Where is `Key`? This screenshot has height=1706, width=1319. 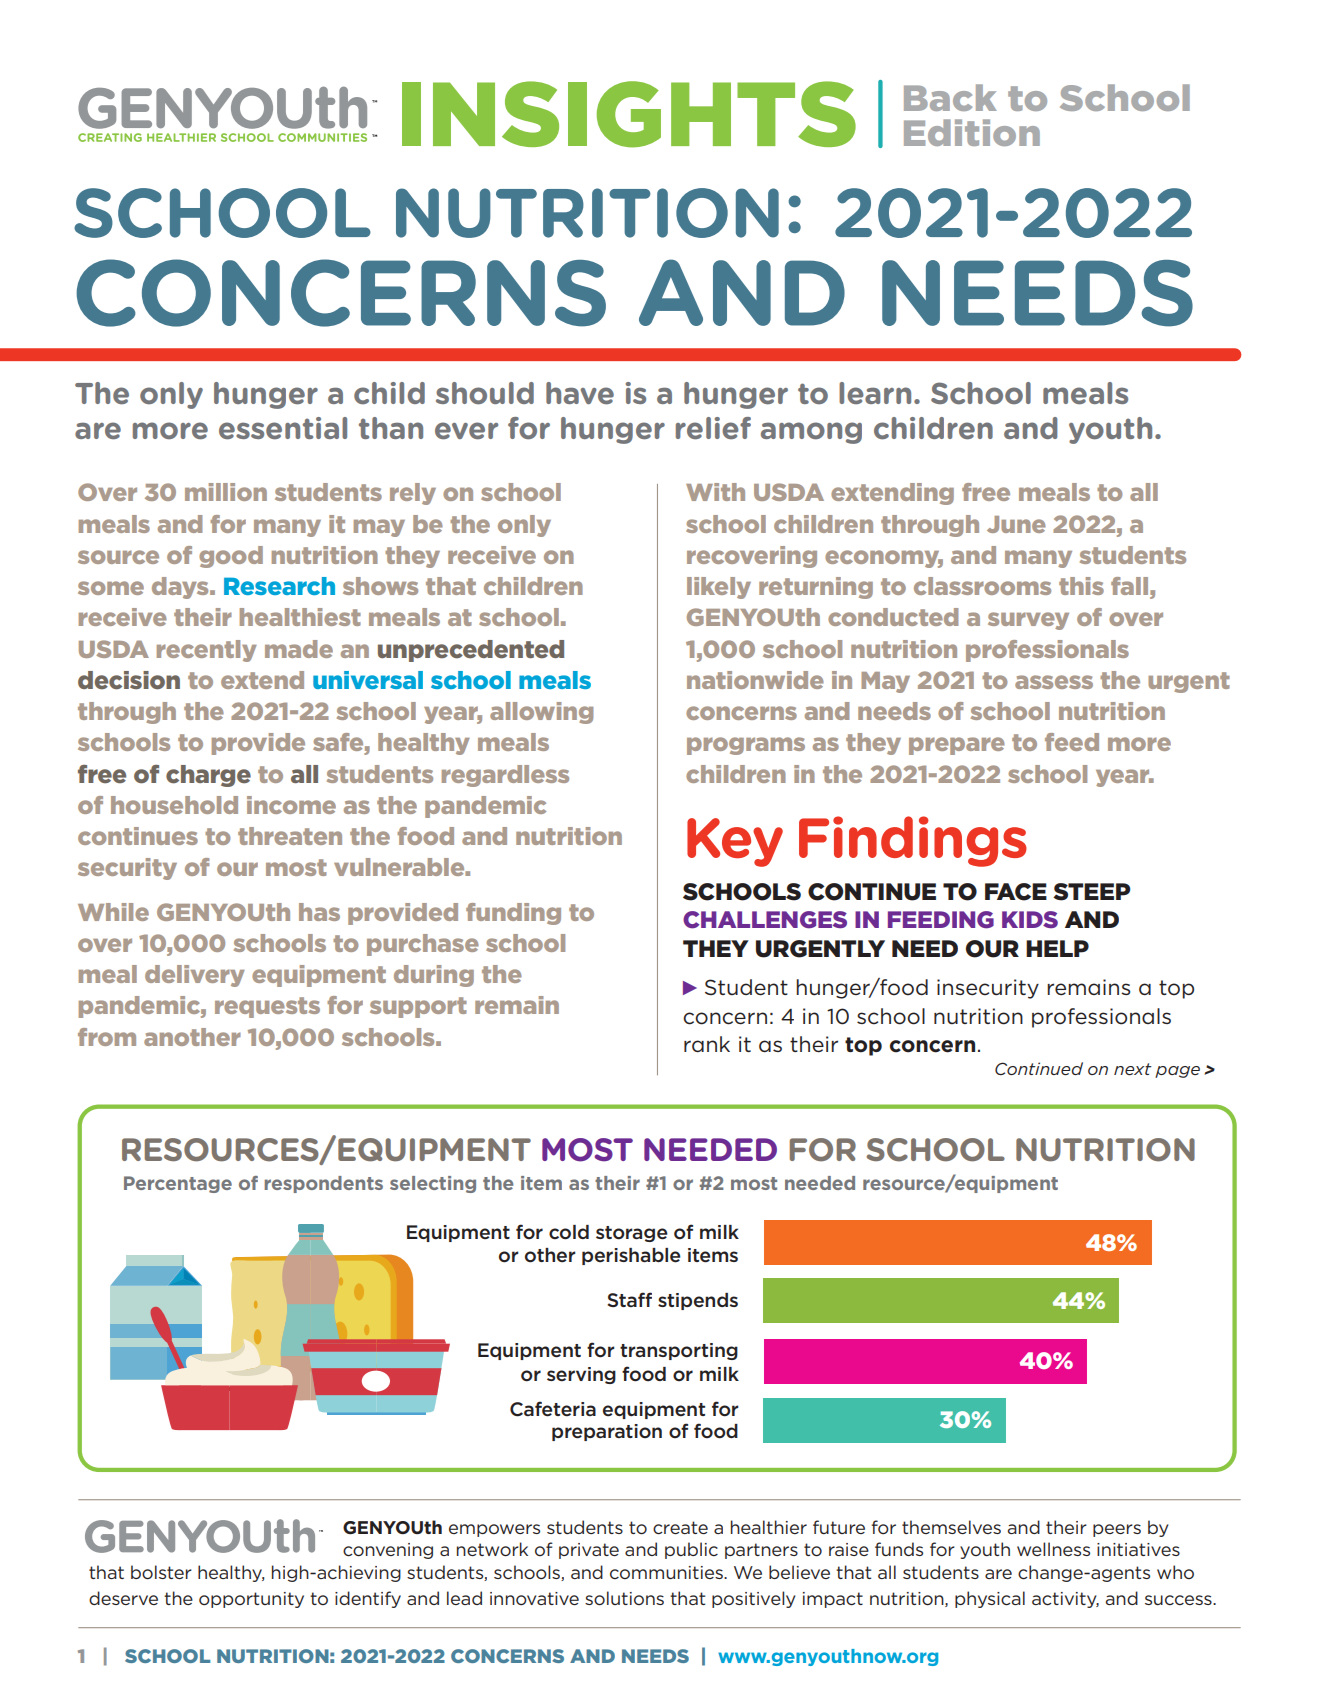 Key is located at coordinates (735, 842).
